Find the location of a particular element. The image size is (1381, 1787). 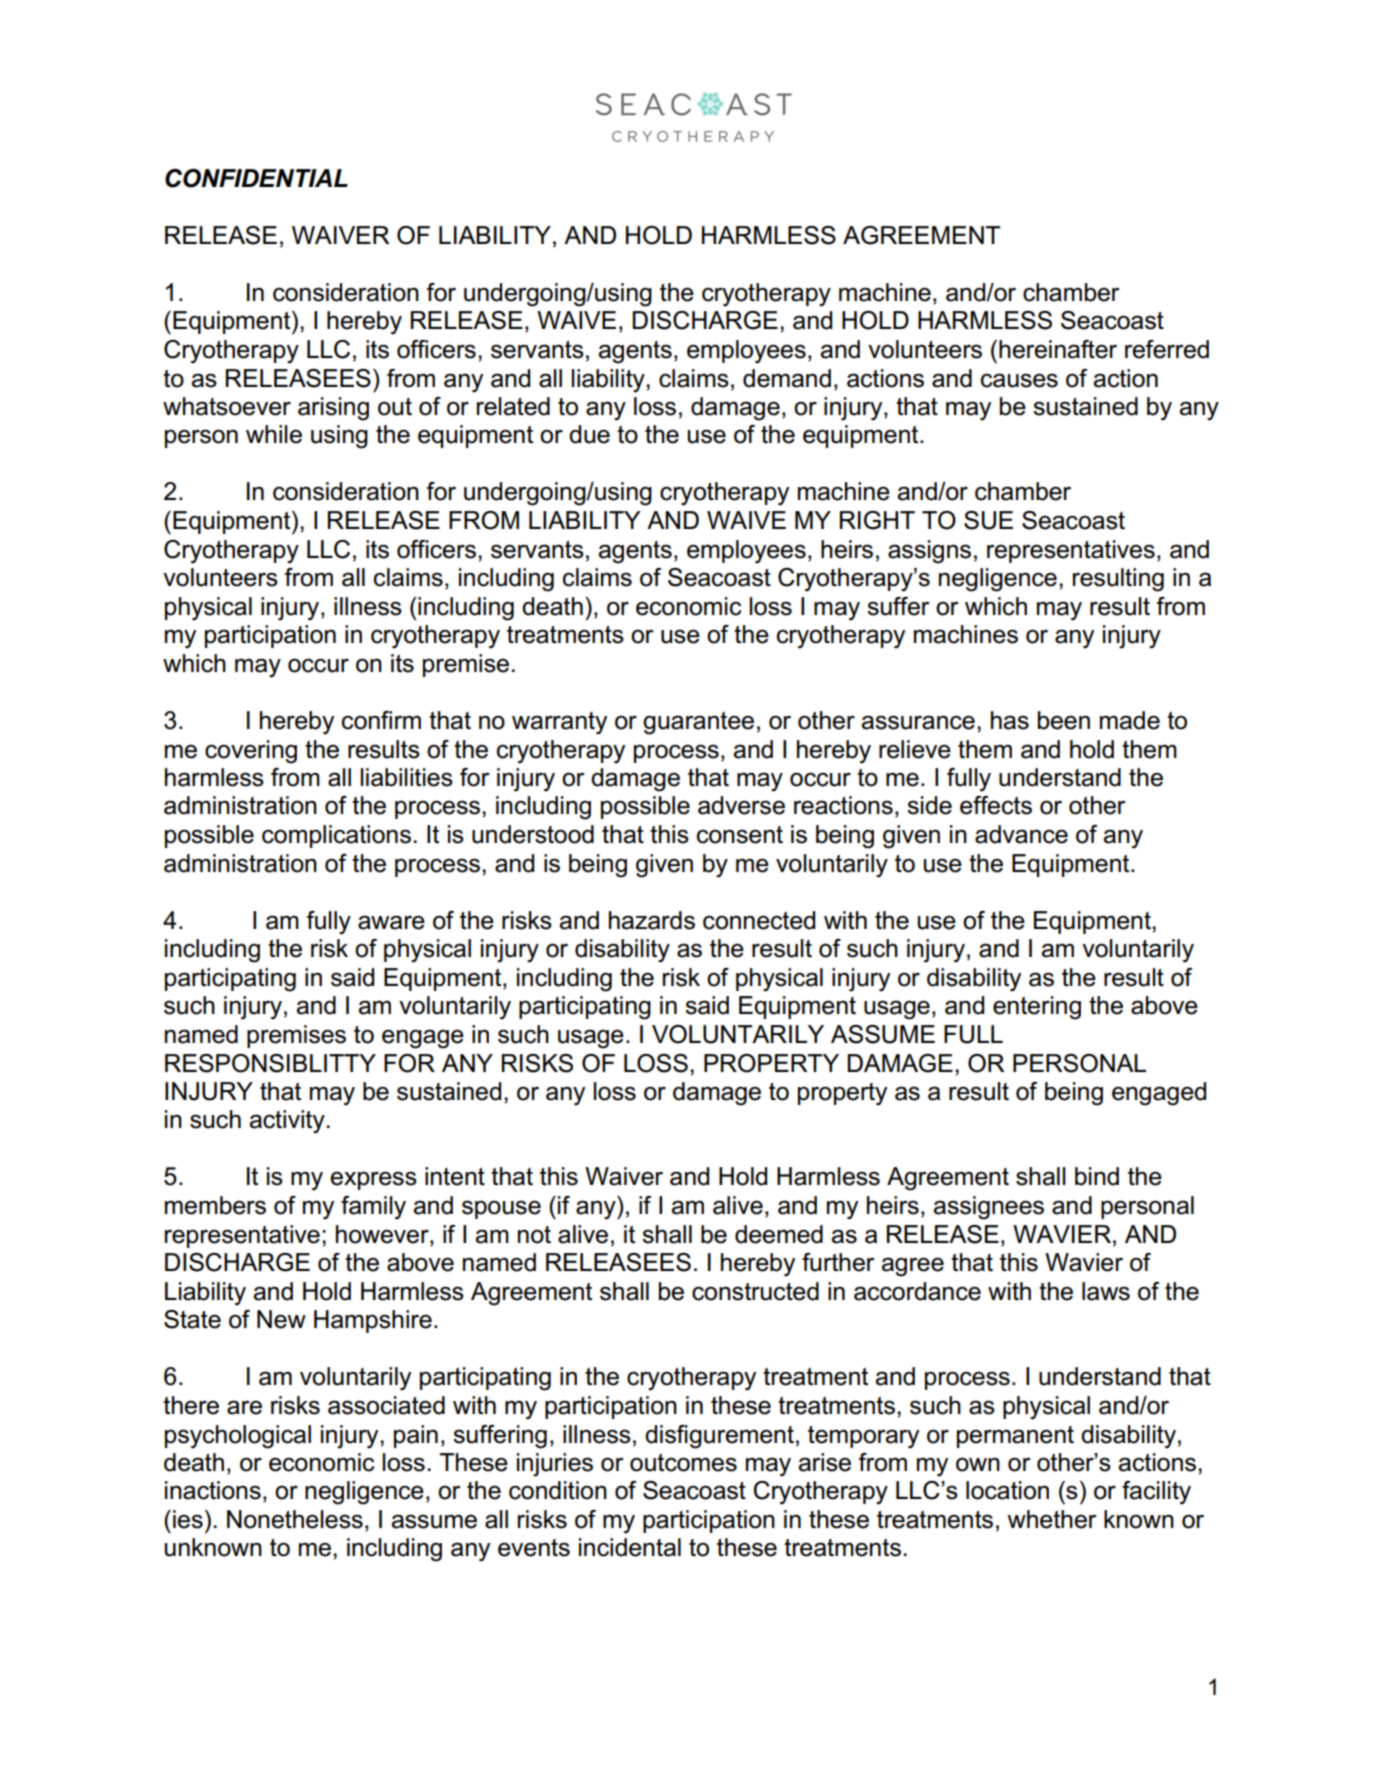

activity is located at coordinates (287, 1122).
